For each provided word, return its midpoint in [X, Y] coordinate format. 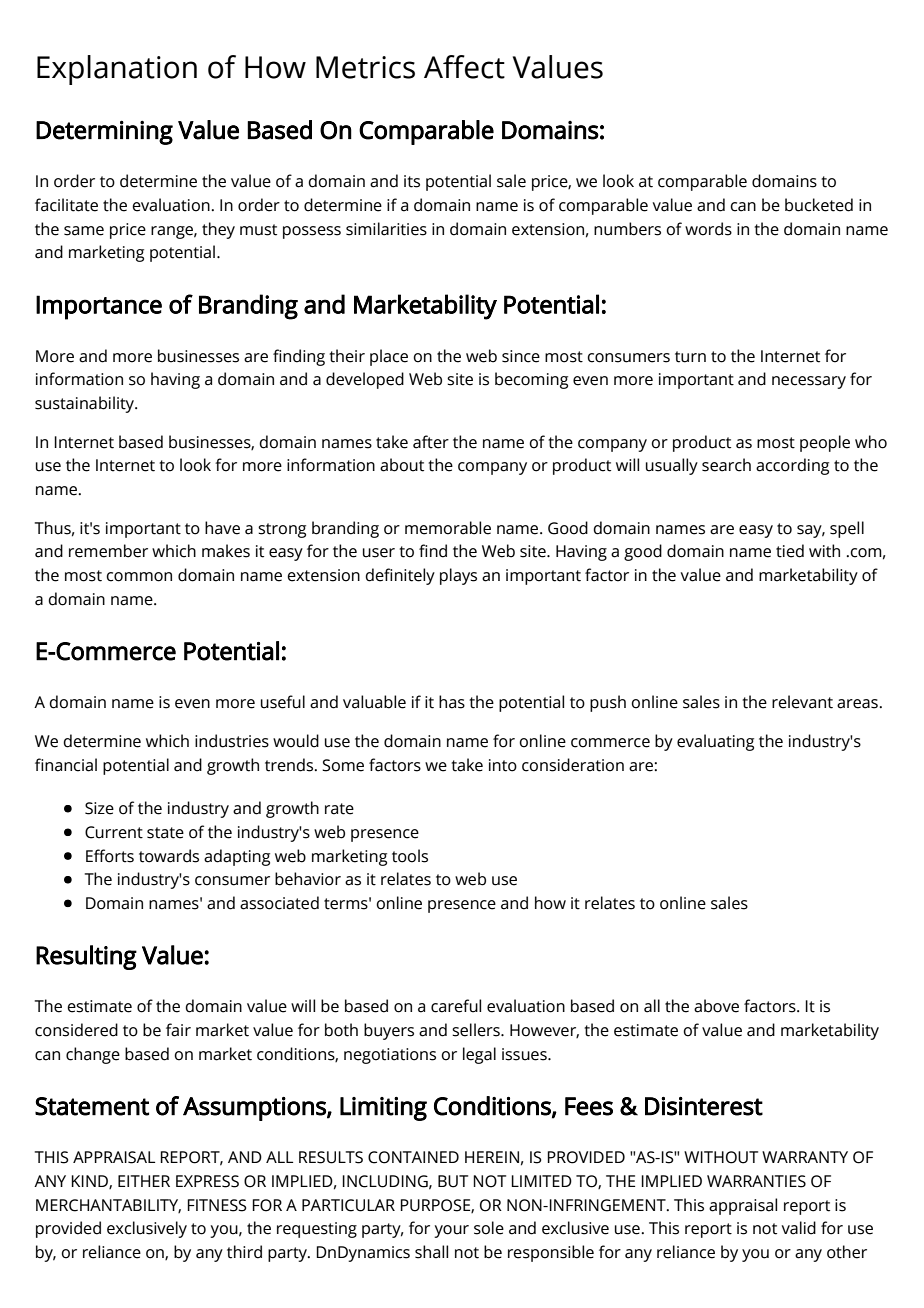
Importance [99, 307]
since [521, 356]
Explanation [117, 70]
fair [178, 1030]
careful [456, 1006]
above [716, 1006]
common [139, 577]
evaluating [715, 742]
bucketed [819, 205]
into [503, 765]
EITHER [144, 1181]
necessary [809, 382]
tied [790, 551]
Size [99, 808]
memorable [448, 528]
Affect [464, 67]
